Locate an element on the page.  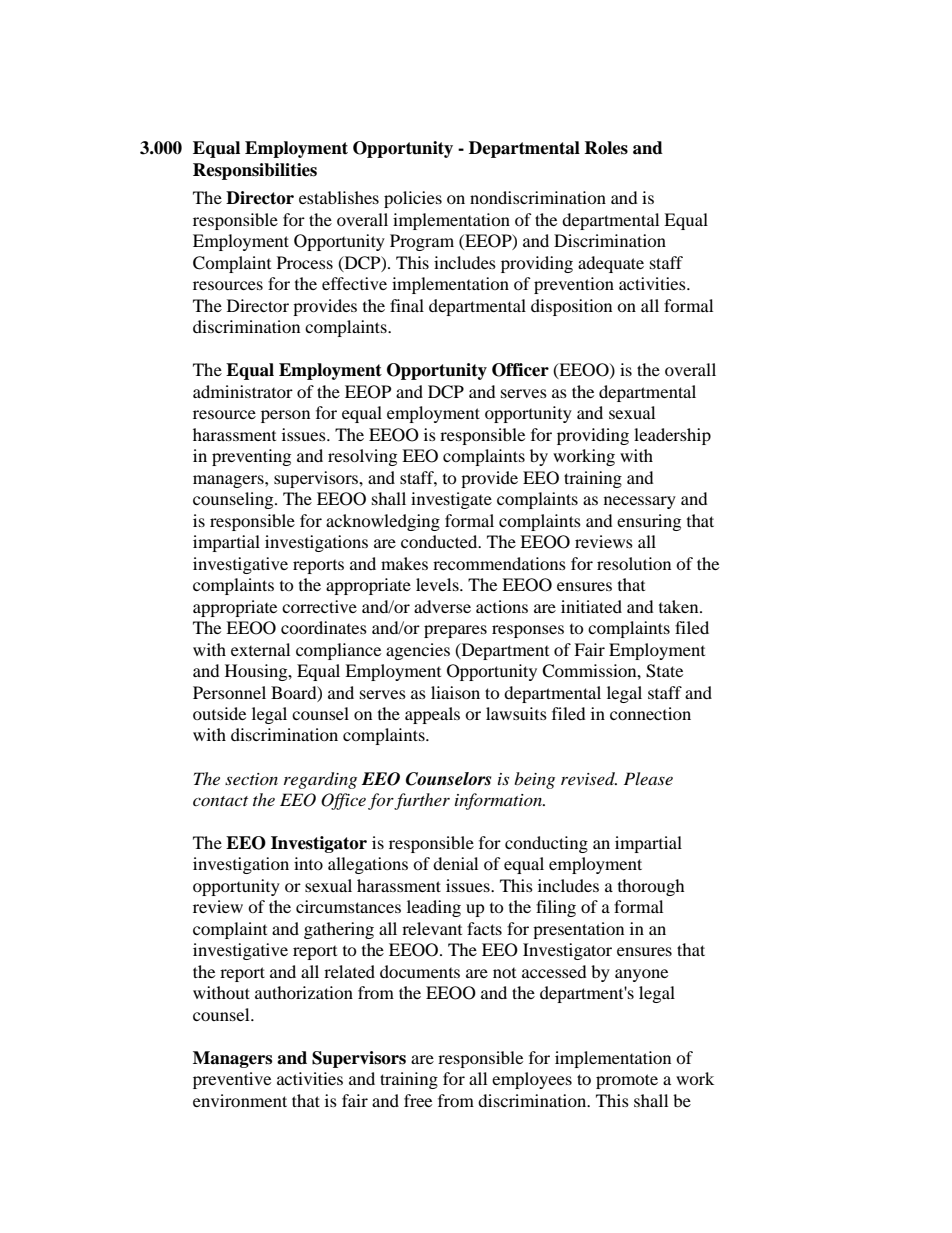
promote is located at coordinates (627, 1081).
